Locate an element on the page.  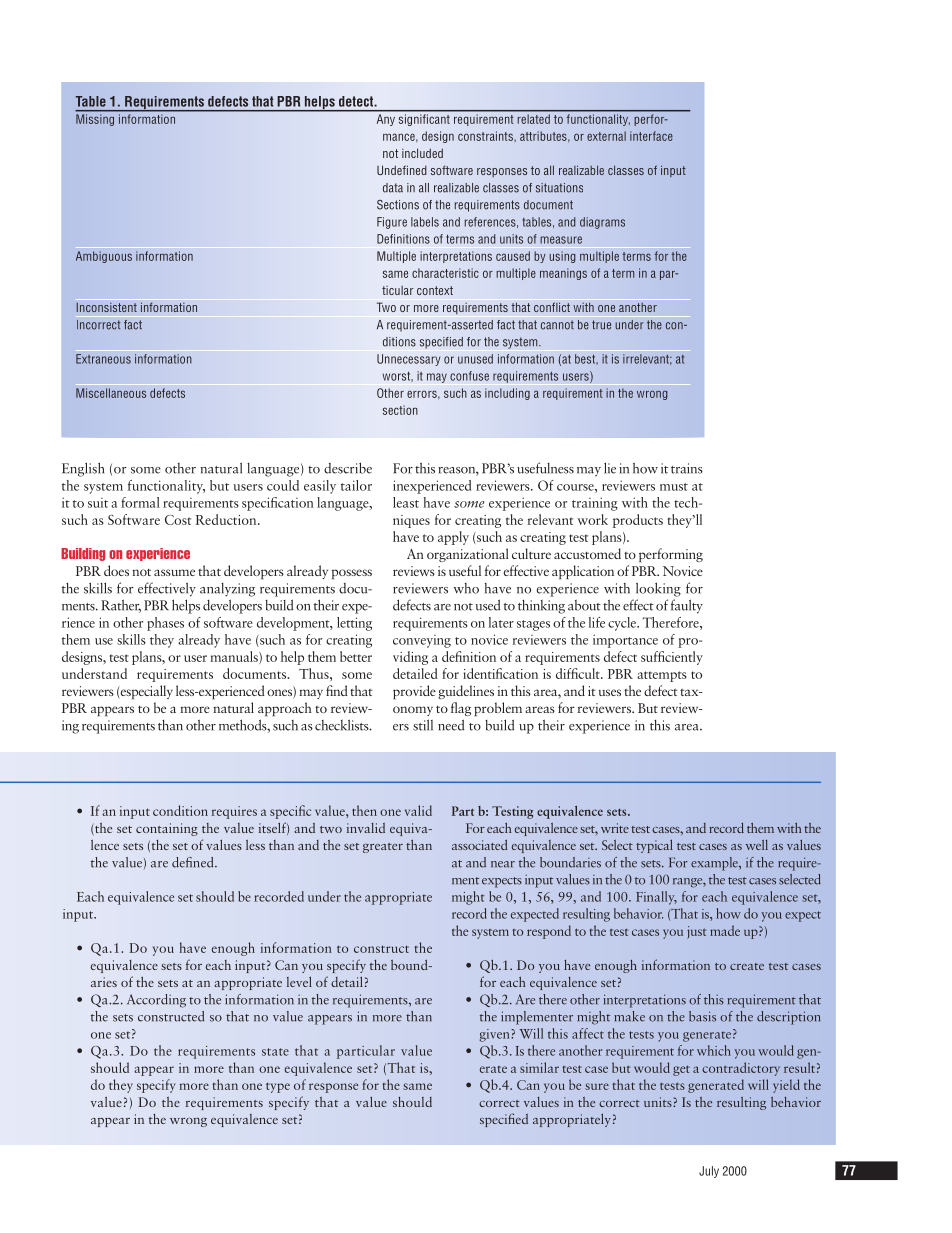
type is located at coordinates (278, 1087).
